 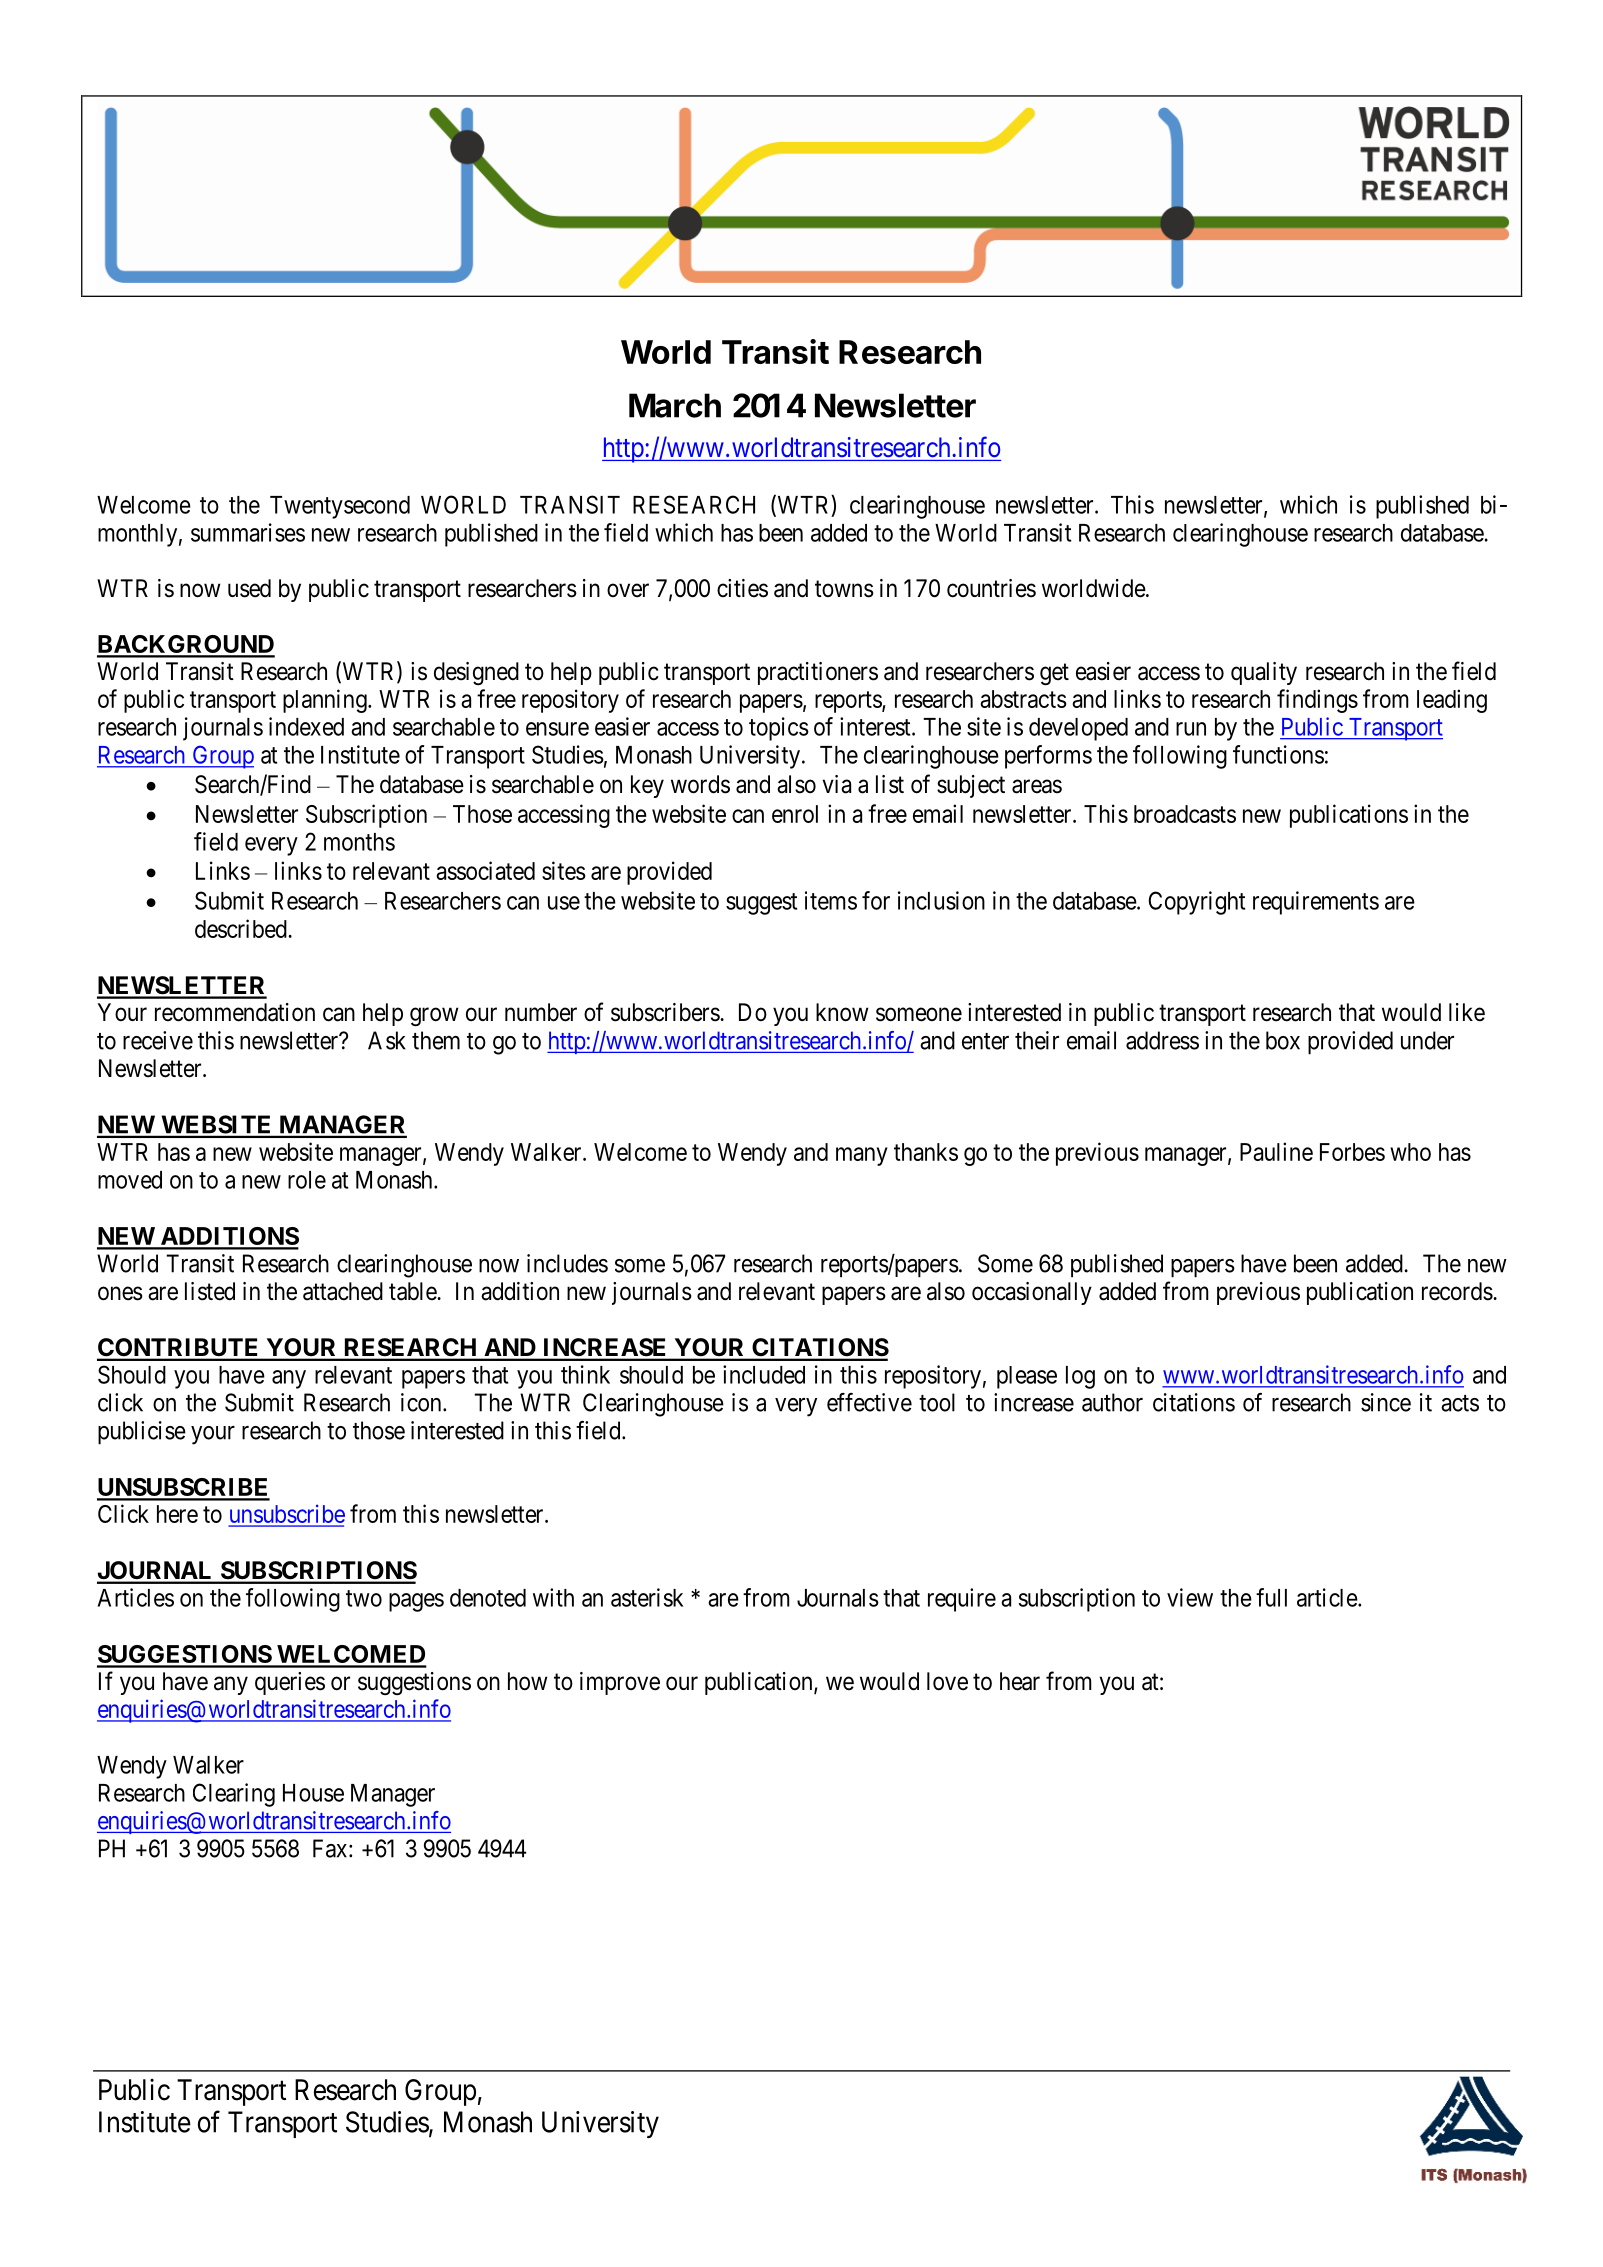 What do you see at coordinates (235, 1012) in the page?
I see `recommendation` at bounding box center [235, 1012].
